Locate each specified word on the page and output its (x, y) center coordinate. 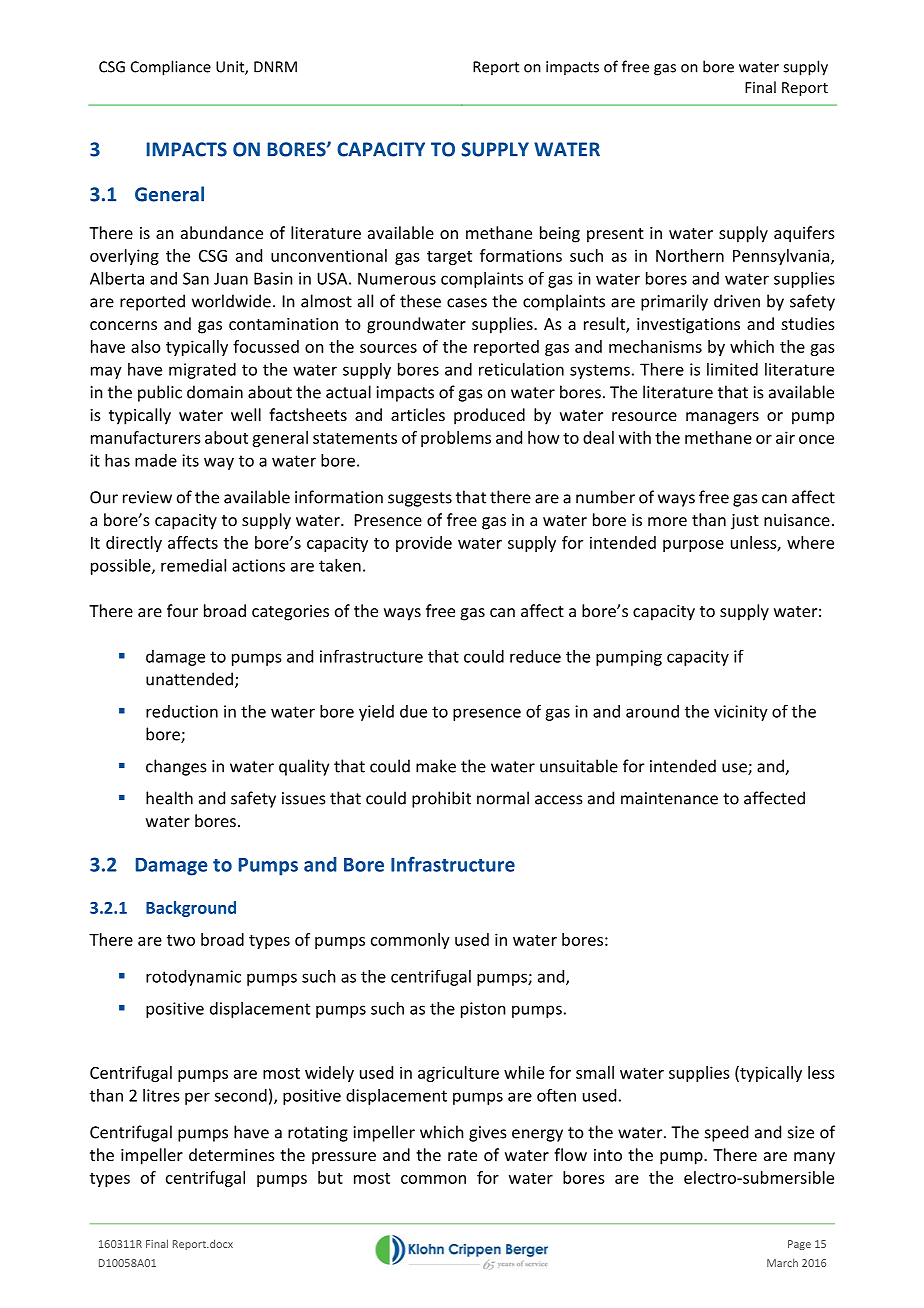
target (449, 258)
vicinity (741, 713)
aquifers (804, 234)
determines (232, 1154)
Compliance (171, 68)
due (413, 711)
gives (488, 1134)
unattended (189, 679)
